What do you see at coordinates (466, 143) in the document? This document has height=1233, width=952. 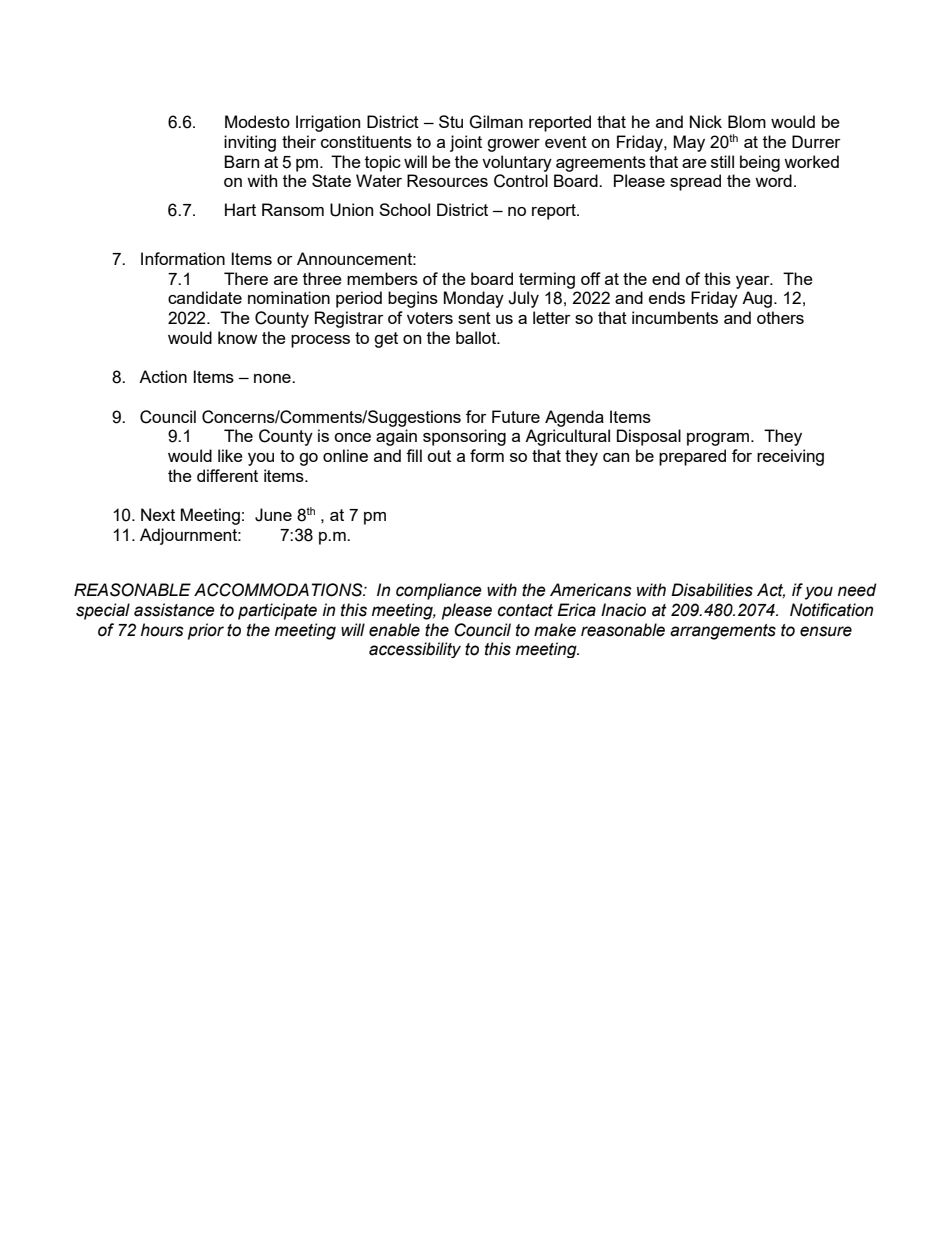 I see `joint` at bounding box center [466, 143].
